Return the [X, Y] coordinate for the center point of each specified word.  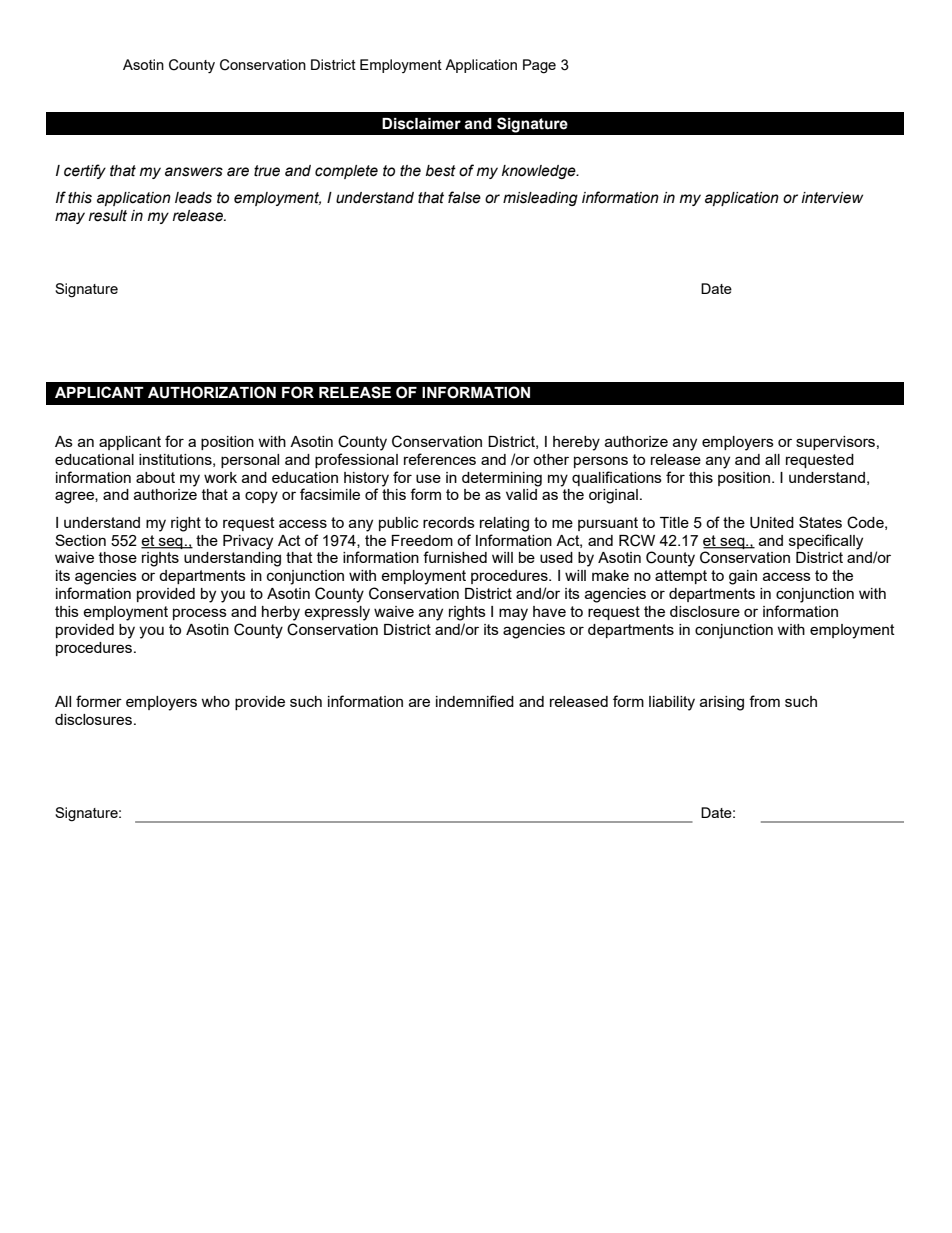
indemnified [475, 701]
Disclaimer [421, 124]
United [772, 523]
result [108, 216]
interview [832, 198]
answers [194, 172]
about [155, 477]
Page [539, 66]
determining [502, 479]
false [464, 197]
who [215, 701]
